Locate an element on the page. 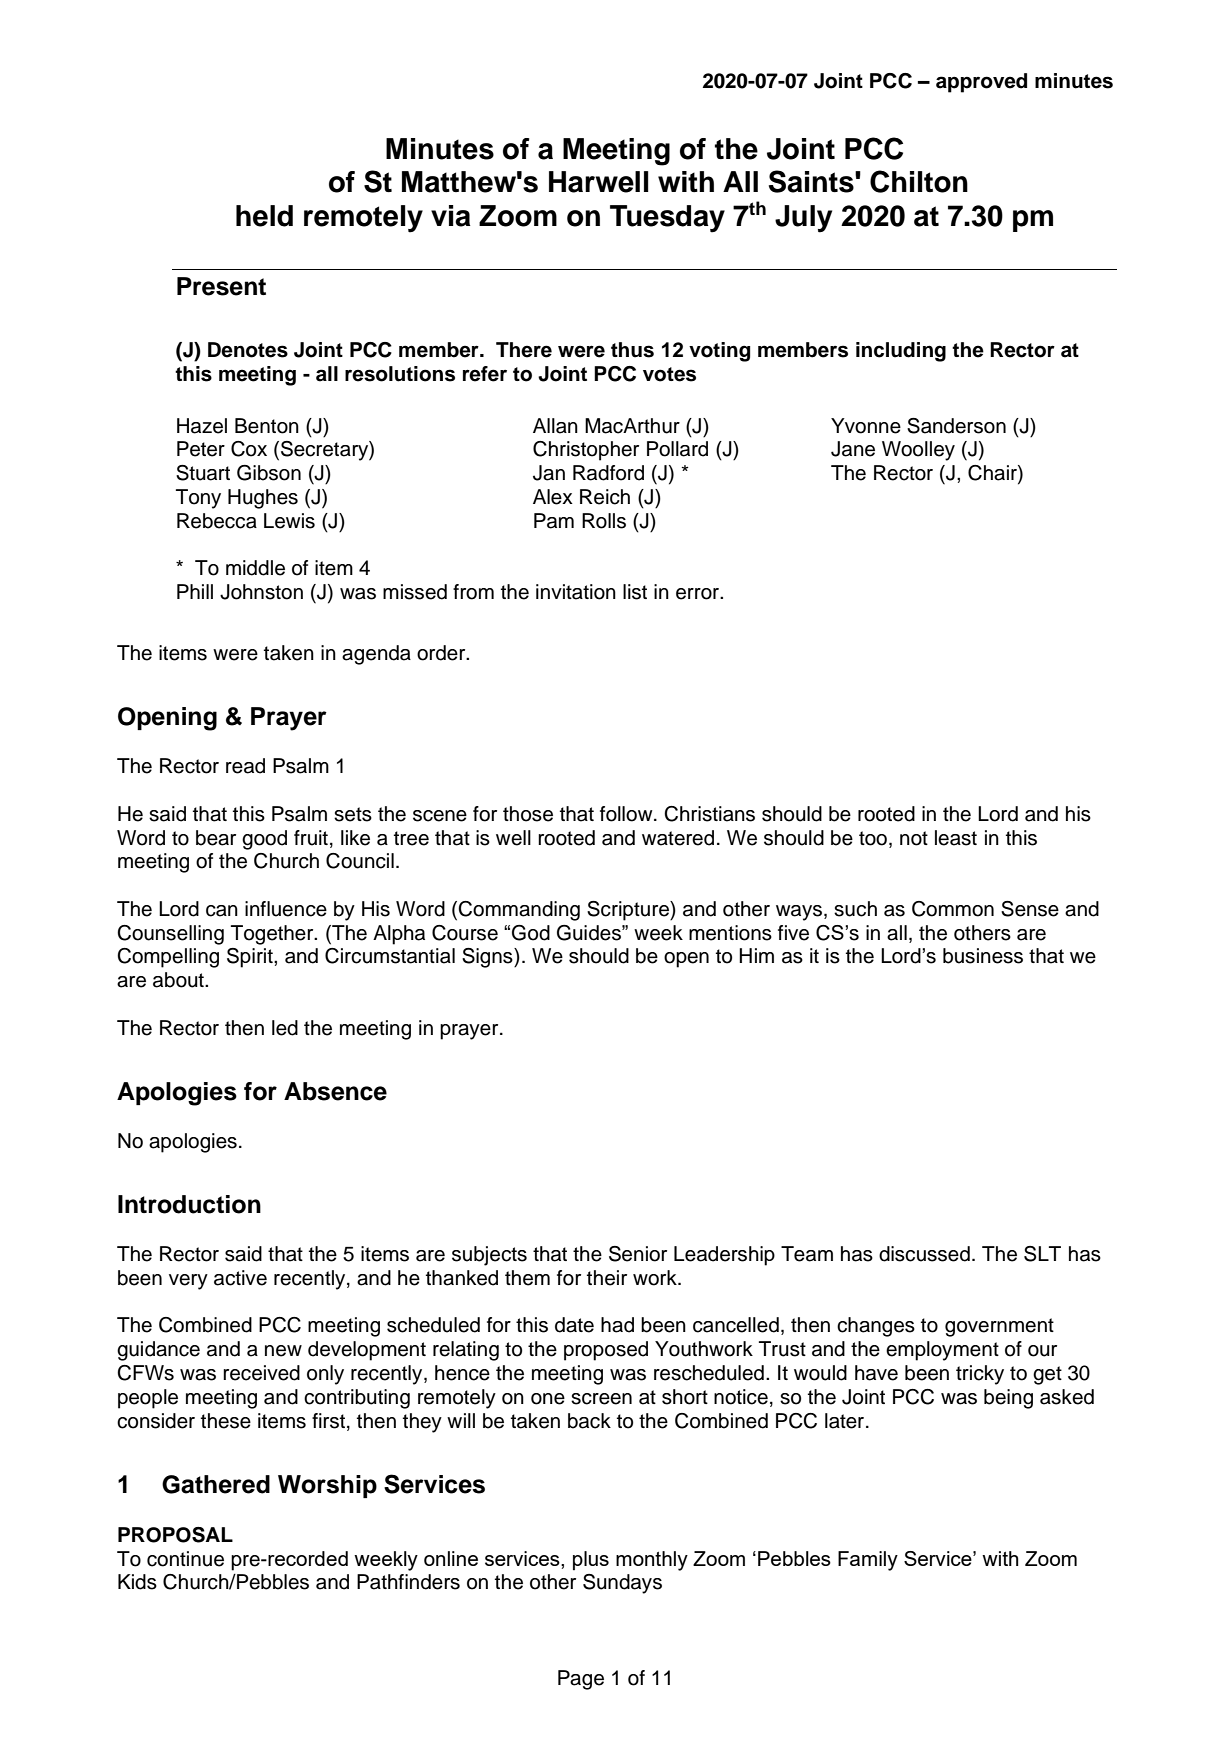 The image size is (1231, 1740). Hughes is located at coordinates (263, 499).
